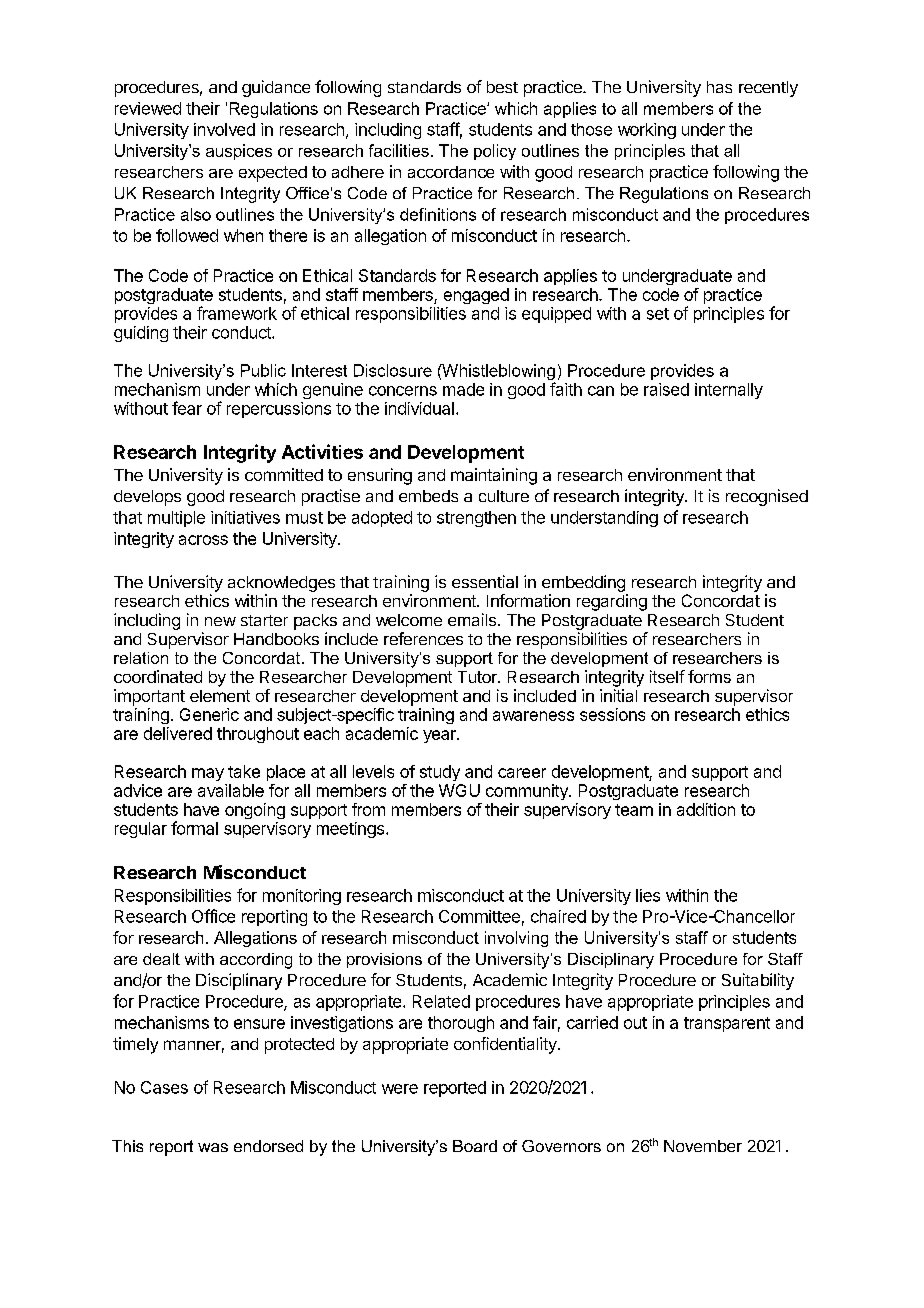  Describe the element at coordinates (495, 152) in the screenshot. I see `policy` at that location.
